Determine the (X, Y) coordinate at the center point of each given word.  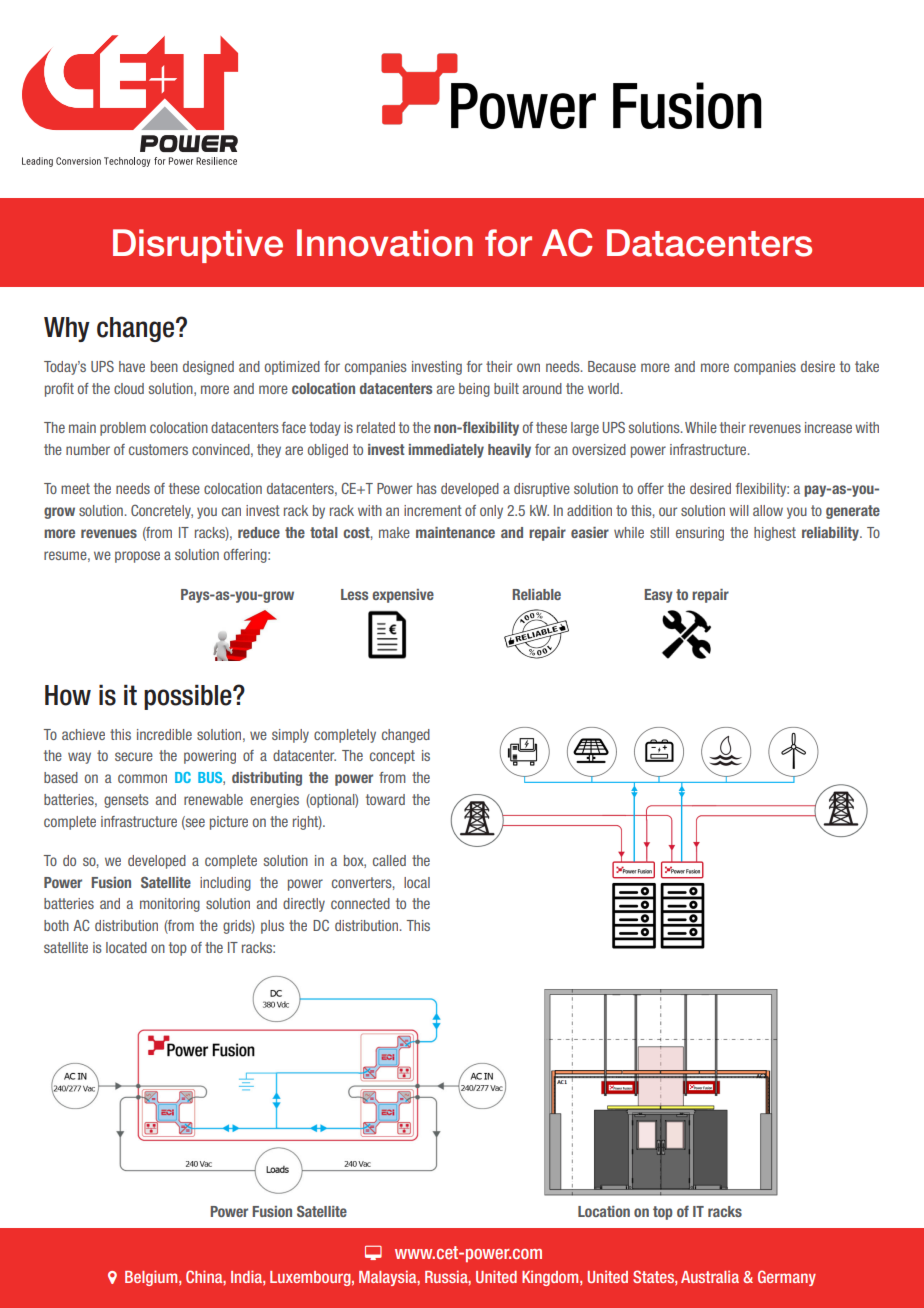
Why (67, 329)
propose (137, 557)
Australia (710, 1276)
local (417, 882)
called (389, 860)
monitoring (170, 905)
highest (775, 534)
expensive (403, 596)
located (126, 947)
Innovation (385, 243)
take (867, 366)
